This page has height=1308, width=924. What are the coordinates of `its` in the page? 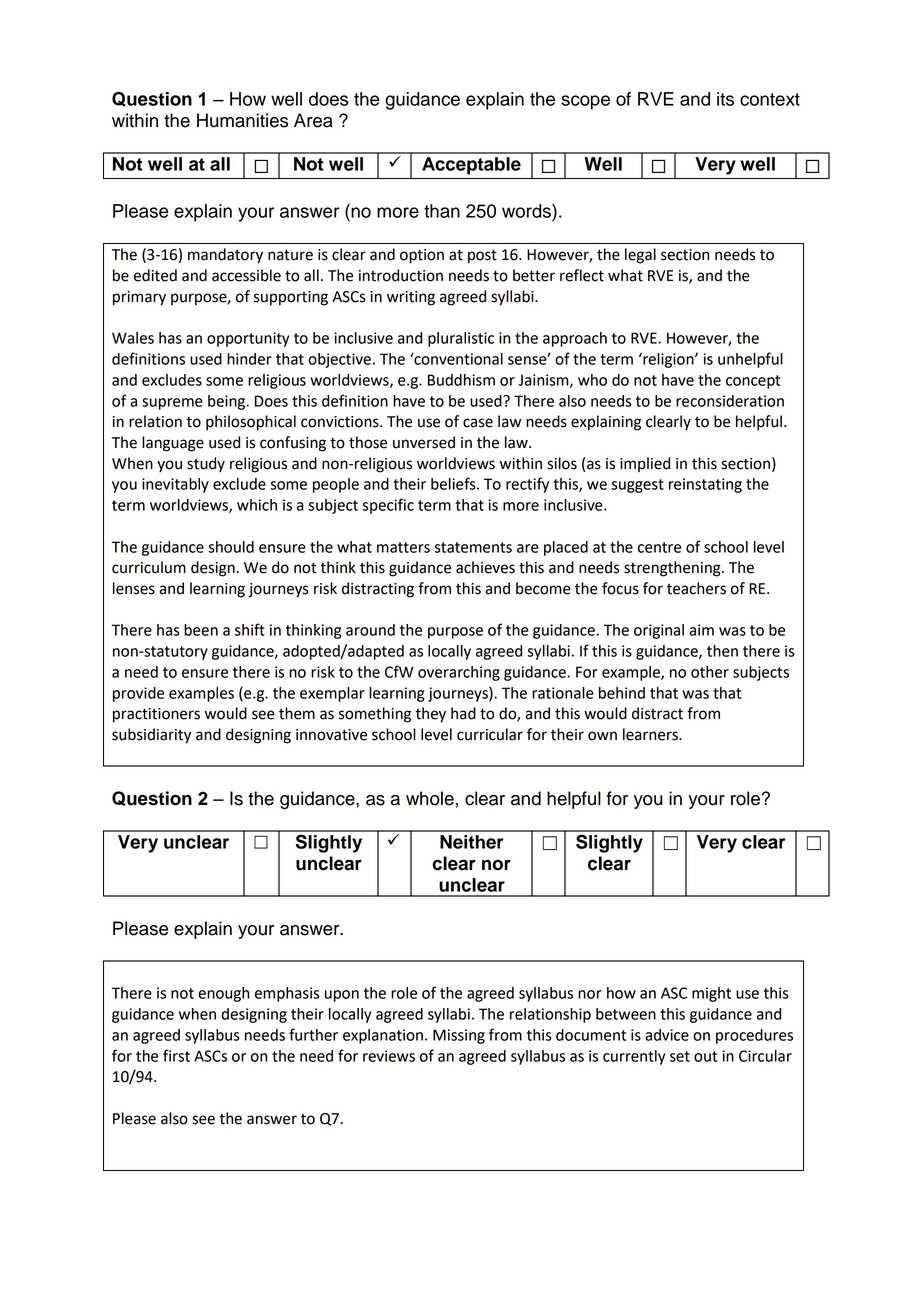 It's located at (725, 99).
